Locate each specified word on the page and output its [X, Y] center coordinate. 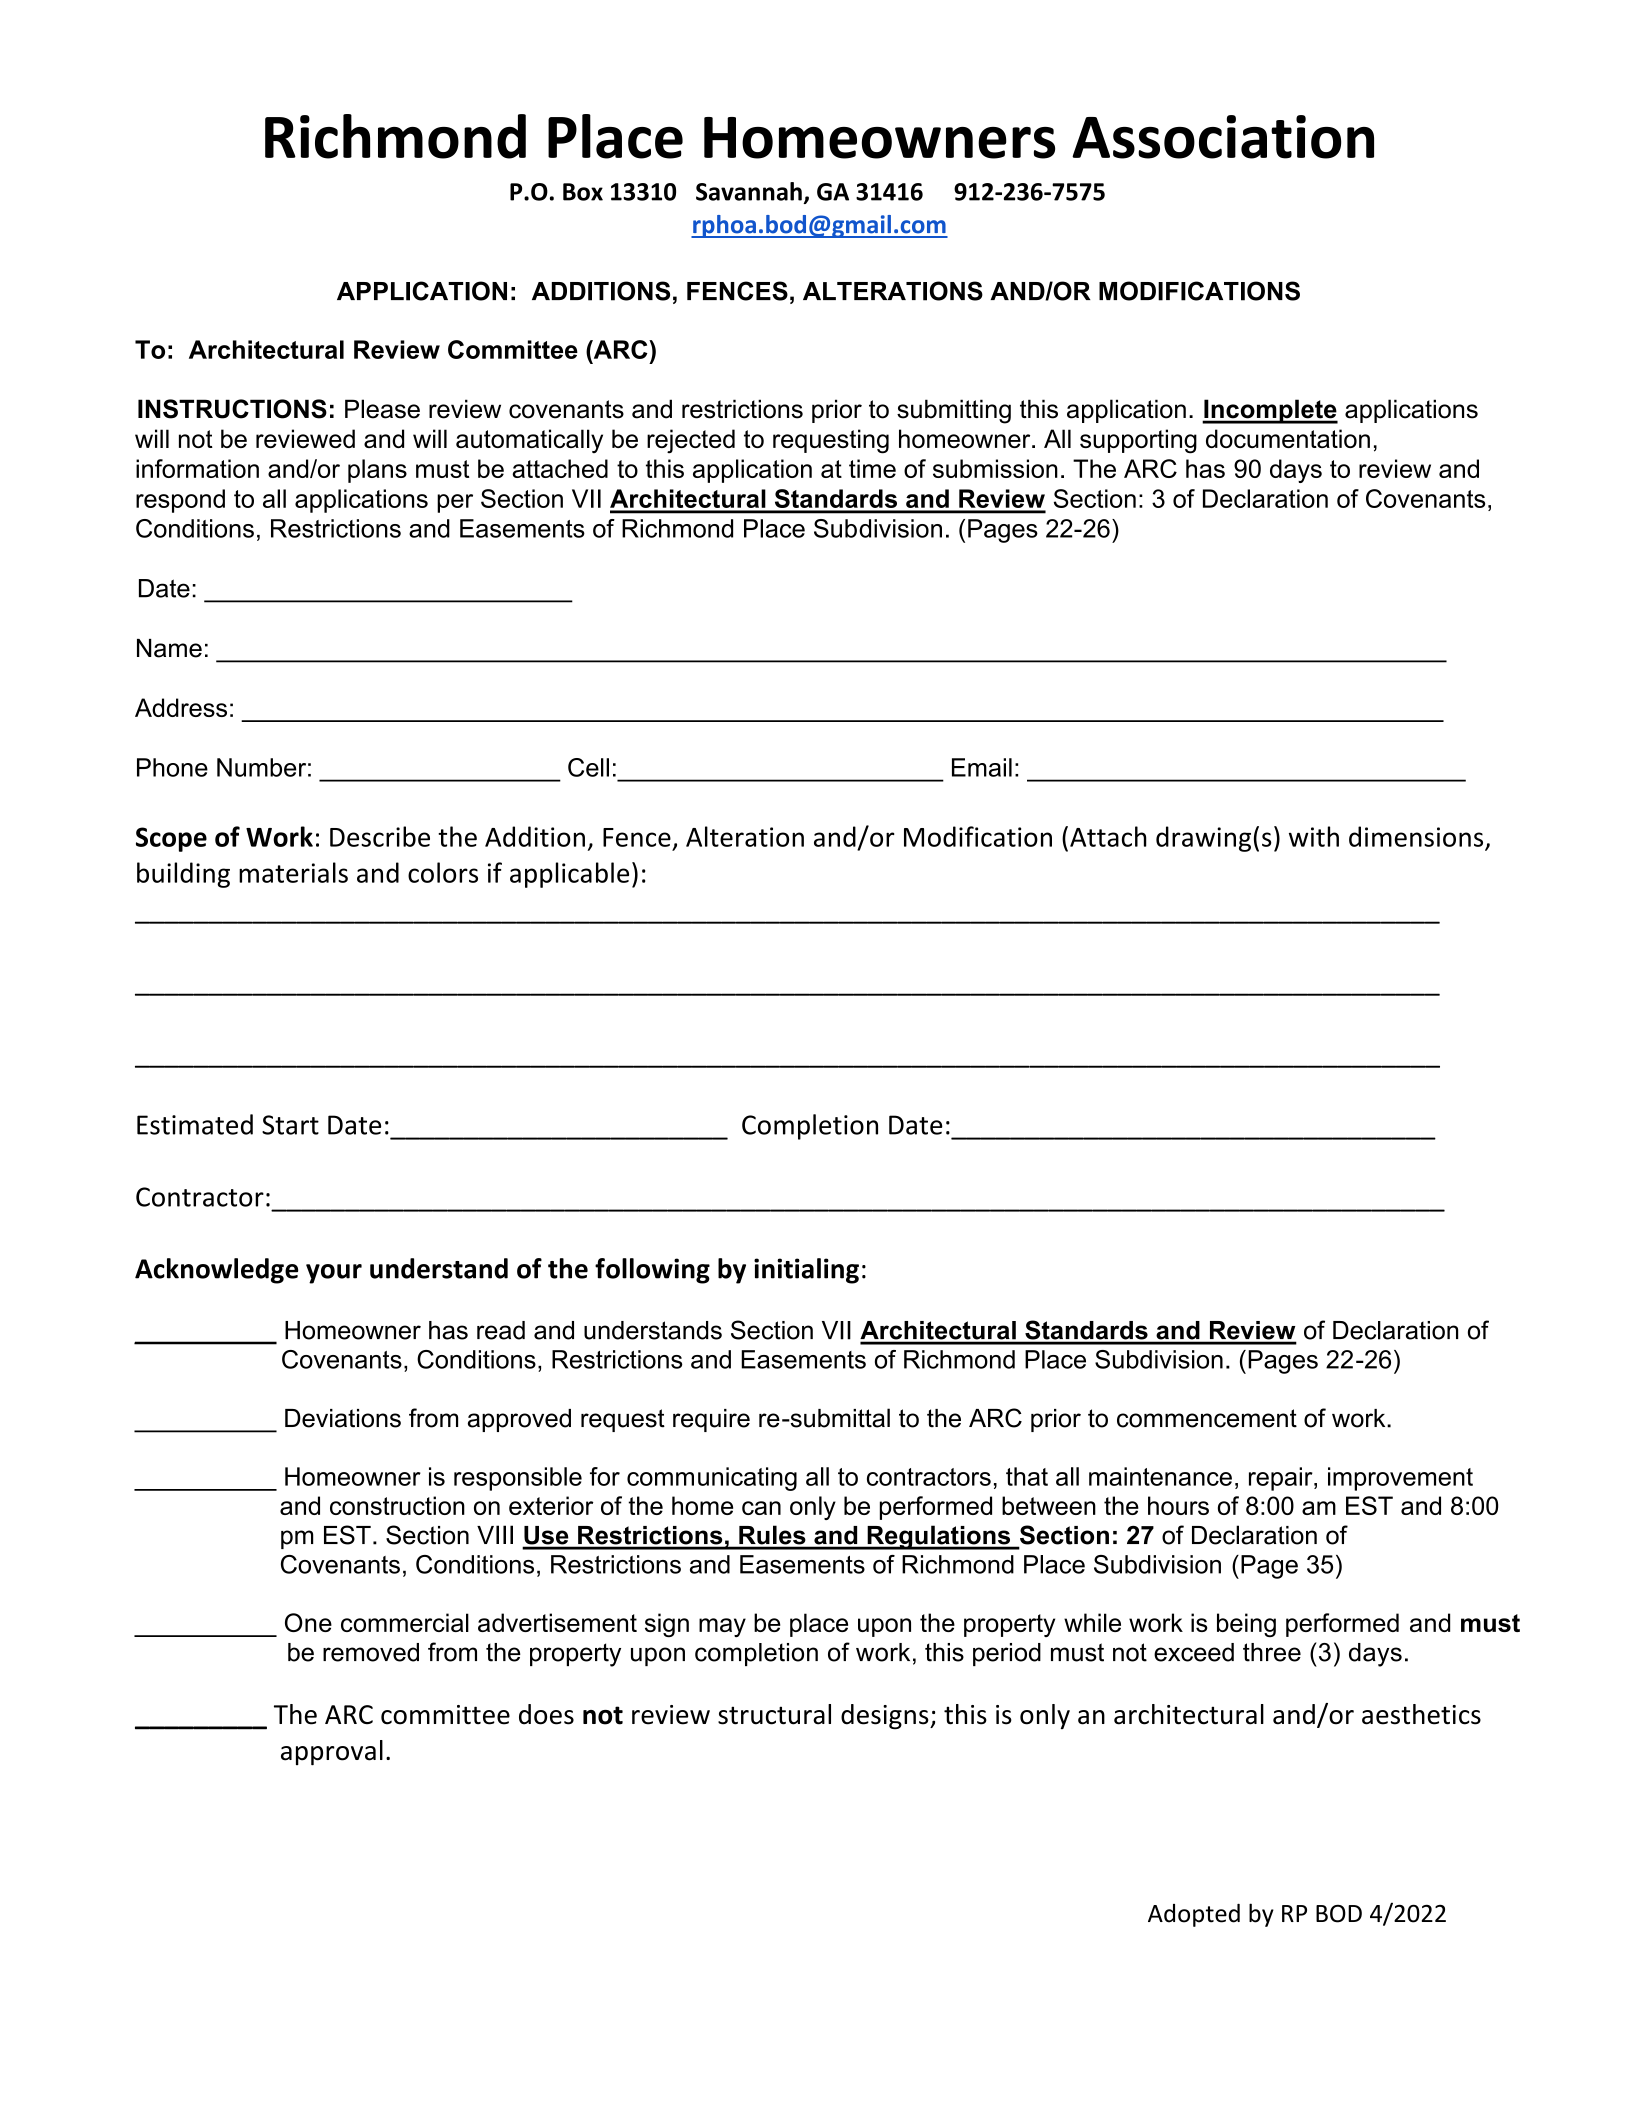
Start [290, 1125]
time [872, 468]
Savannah [749, 191]
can [761, 1508]
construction [397, 1505]
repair [1282, 1479]
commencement [1207, 1418]
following [652, 1271]
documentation [1288, 438]
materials [293, 872]
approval [332, 1753]
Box [583, 192]
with [1314, 836]
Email [982, 767]
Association [1223, 137]
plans [377, 471]
